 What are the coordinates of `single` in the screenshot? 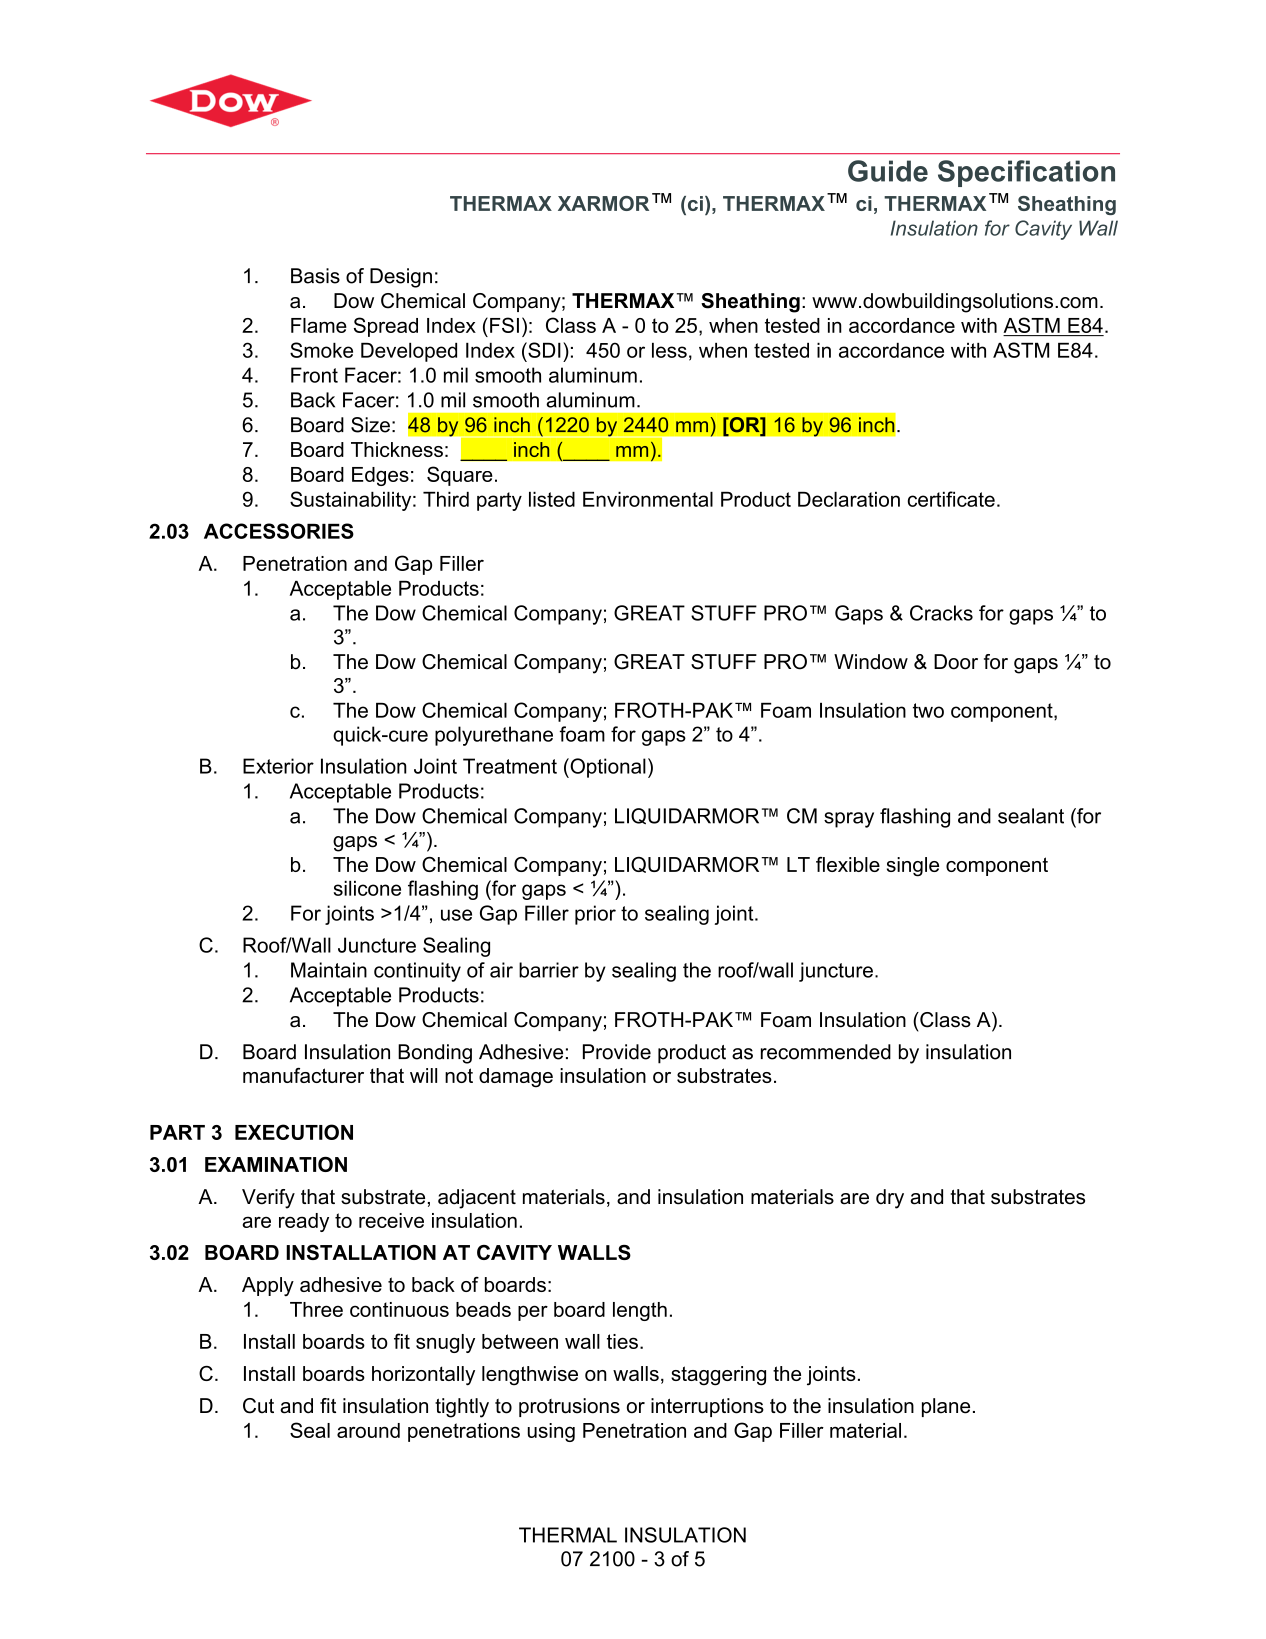 It's located at (913, 867).
